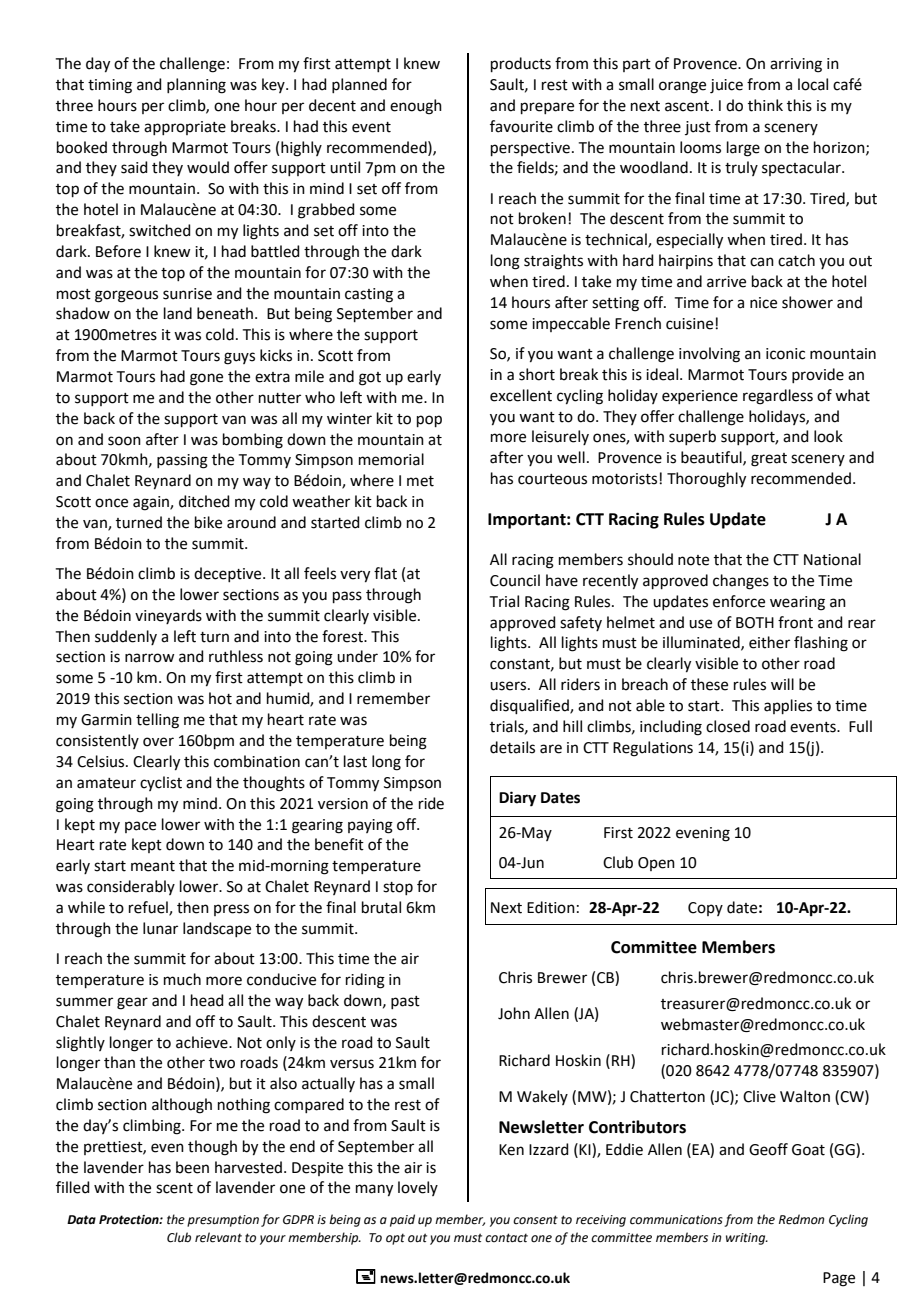 Image resolution: width=924 pixels, height=1308 pixels. Describe the element at coordinates (218, 1237) in the image. I see `relevant` at that location.
